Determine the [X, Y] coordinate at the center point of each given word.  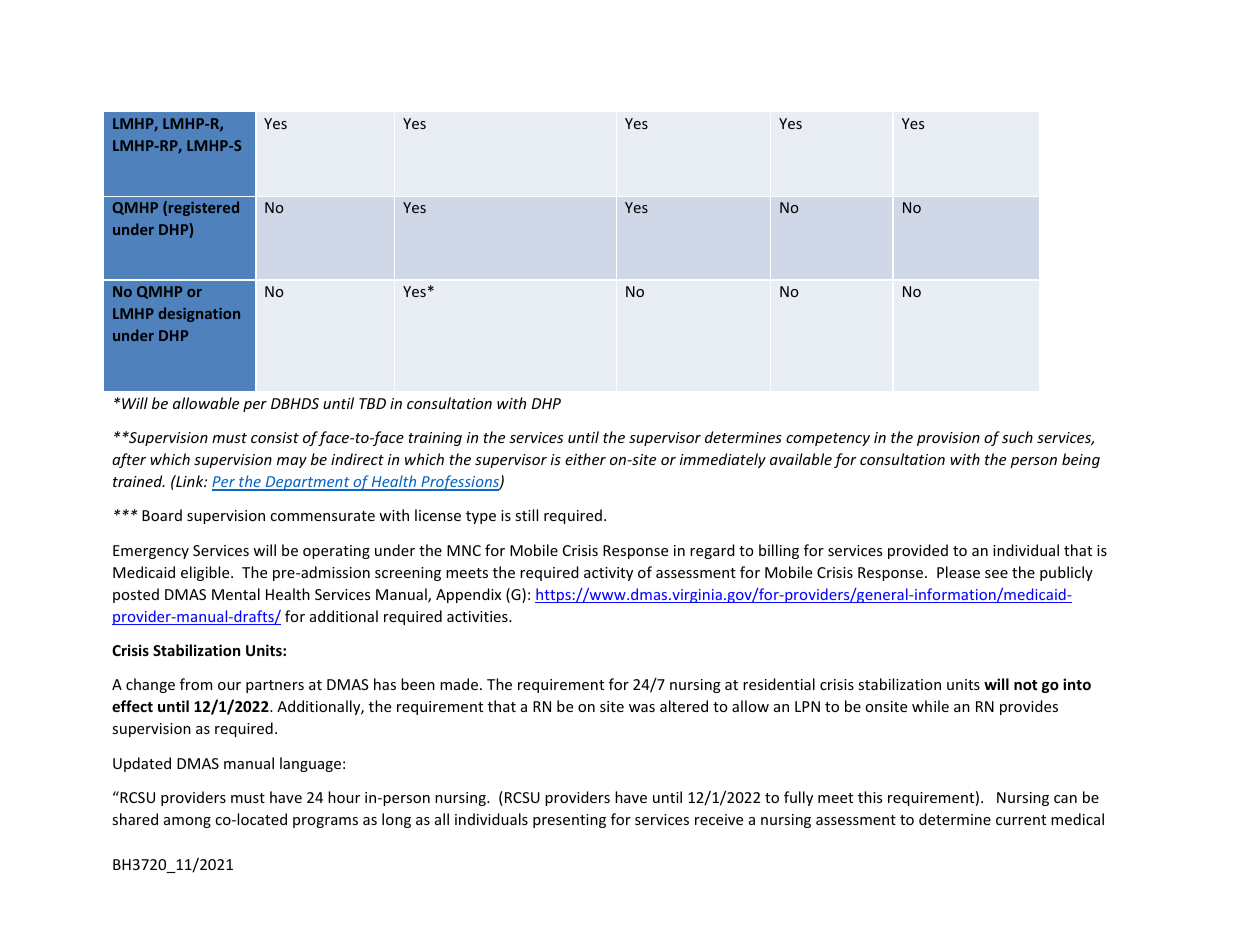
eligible [206, 573]
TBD [372, 403]
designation [199, 314]
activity [608, 574]
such [1017, 437]
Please [958, 572]
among [187, 822]
